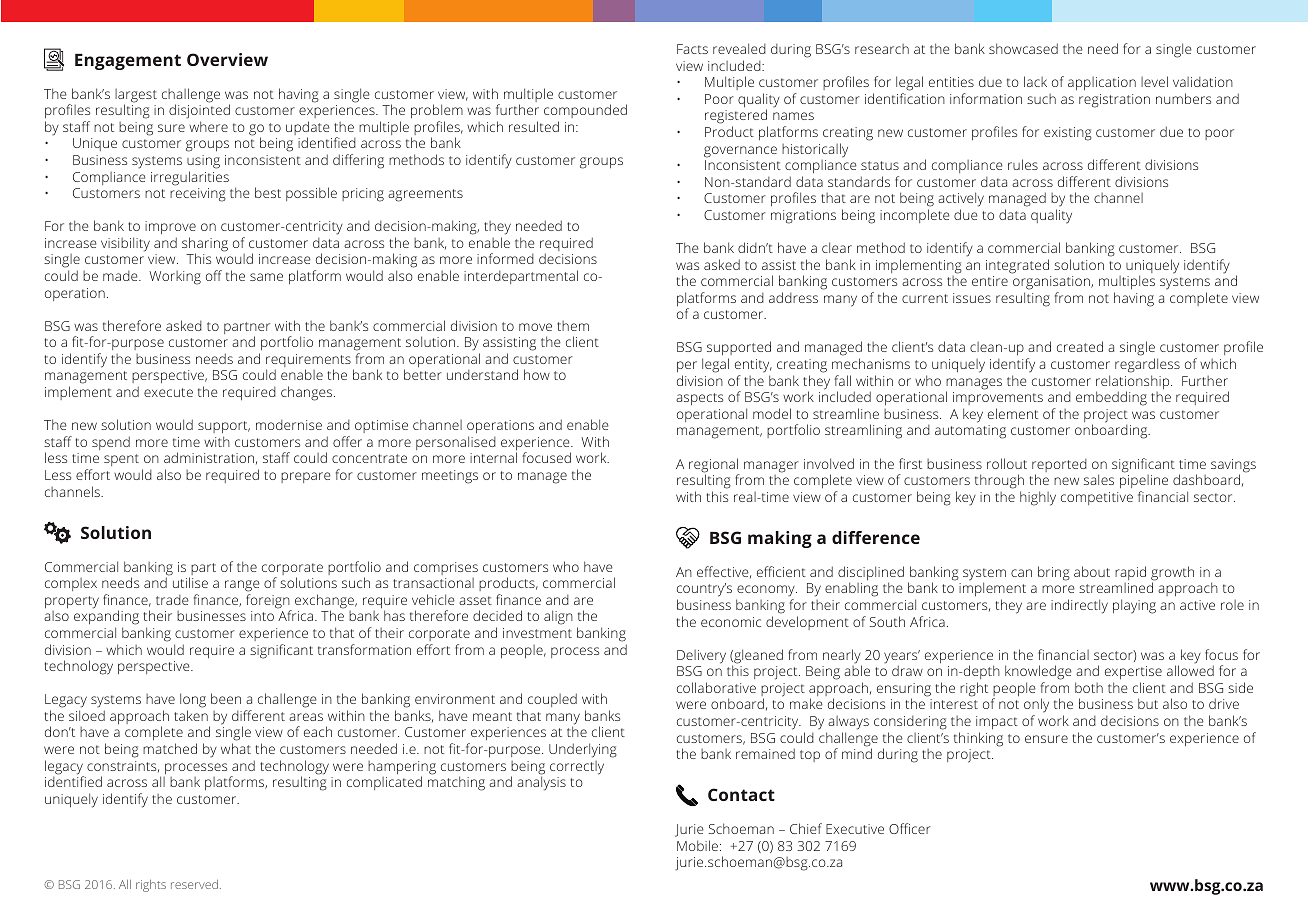 This image has width=1308, height=924. What do you see at coordinates (697, 845) in the image?
I see `Mobile` at bounding box center [697, 845].
